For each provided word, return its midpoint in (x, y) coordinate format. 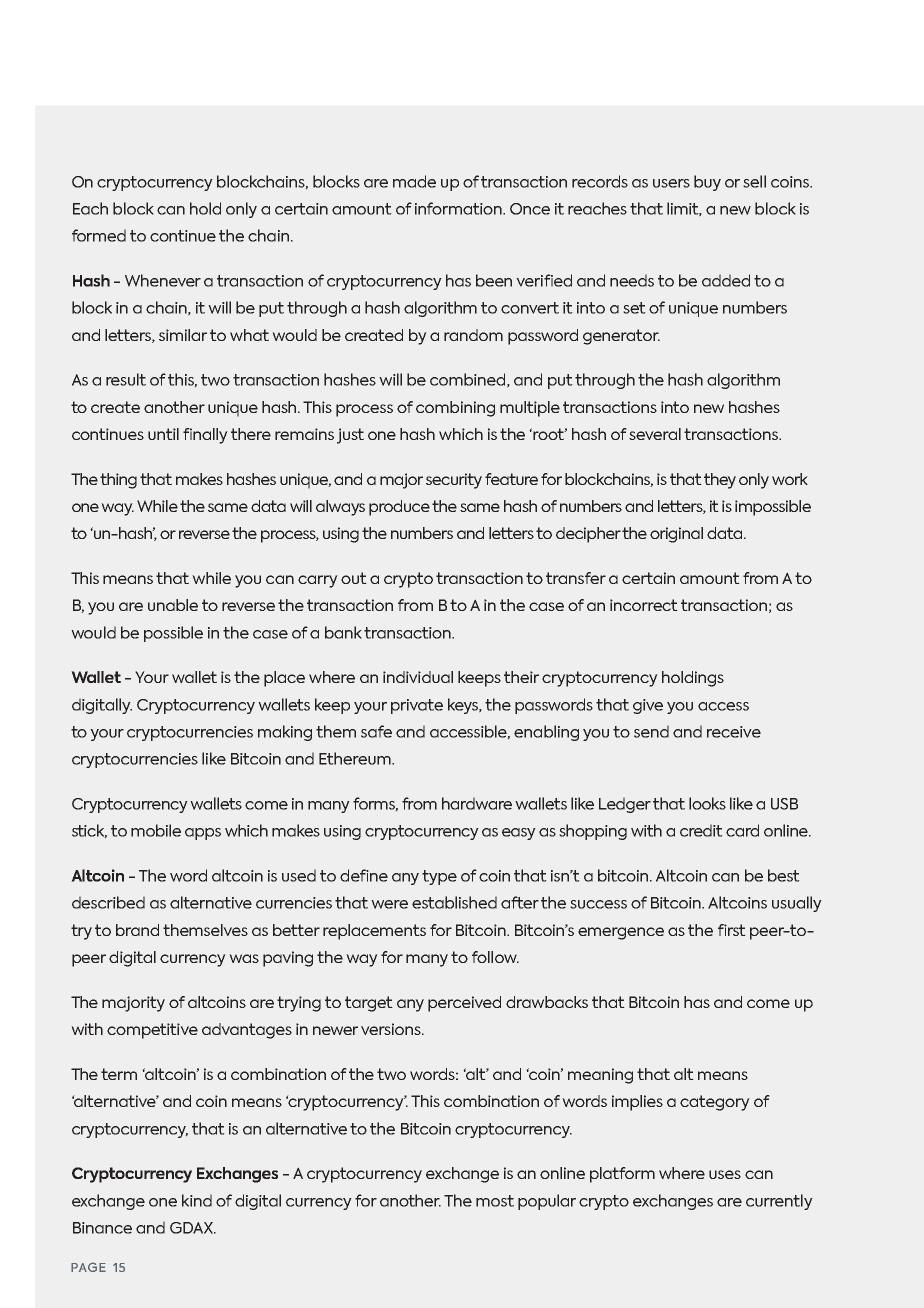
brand (137, 930)
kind (197, 1200)
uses (725, 1174)
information (459, 208)
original (676, 535)
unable (173, 605)
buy (707, 183)
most (495, 1201)
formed (99, 235)
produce (399, 508)
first (732, 930)
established (454, 902)
